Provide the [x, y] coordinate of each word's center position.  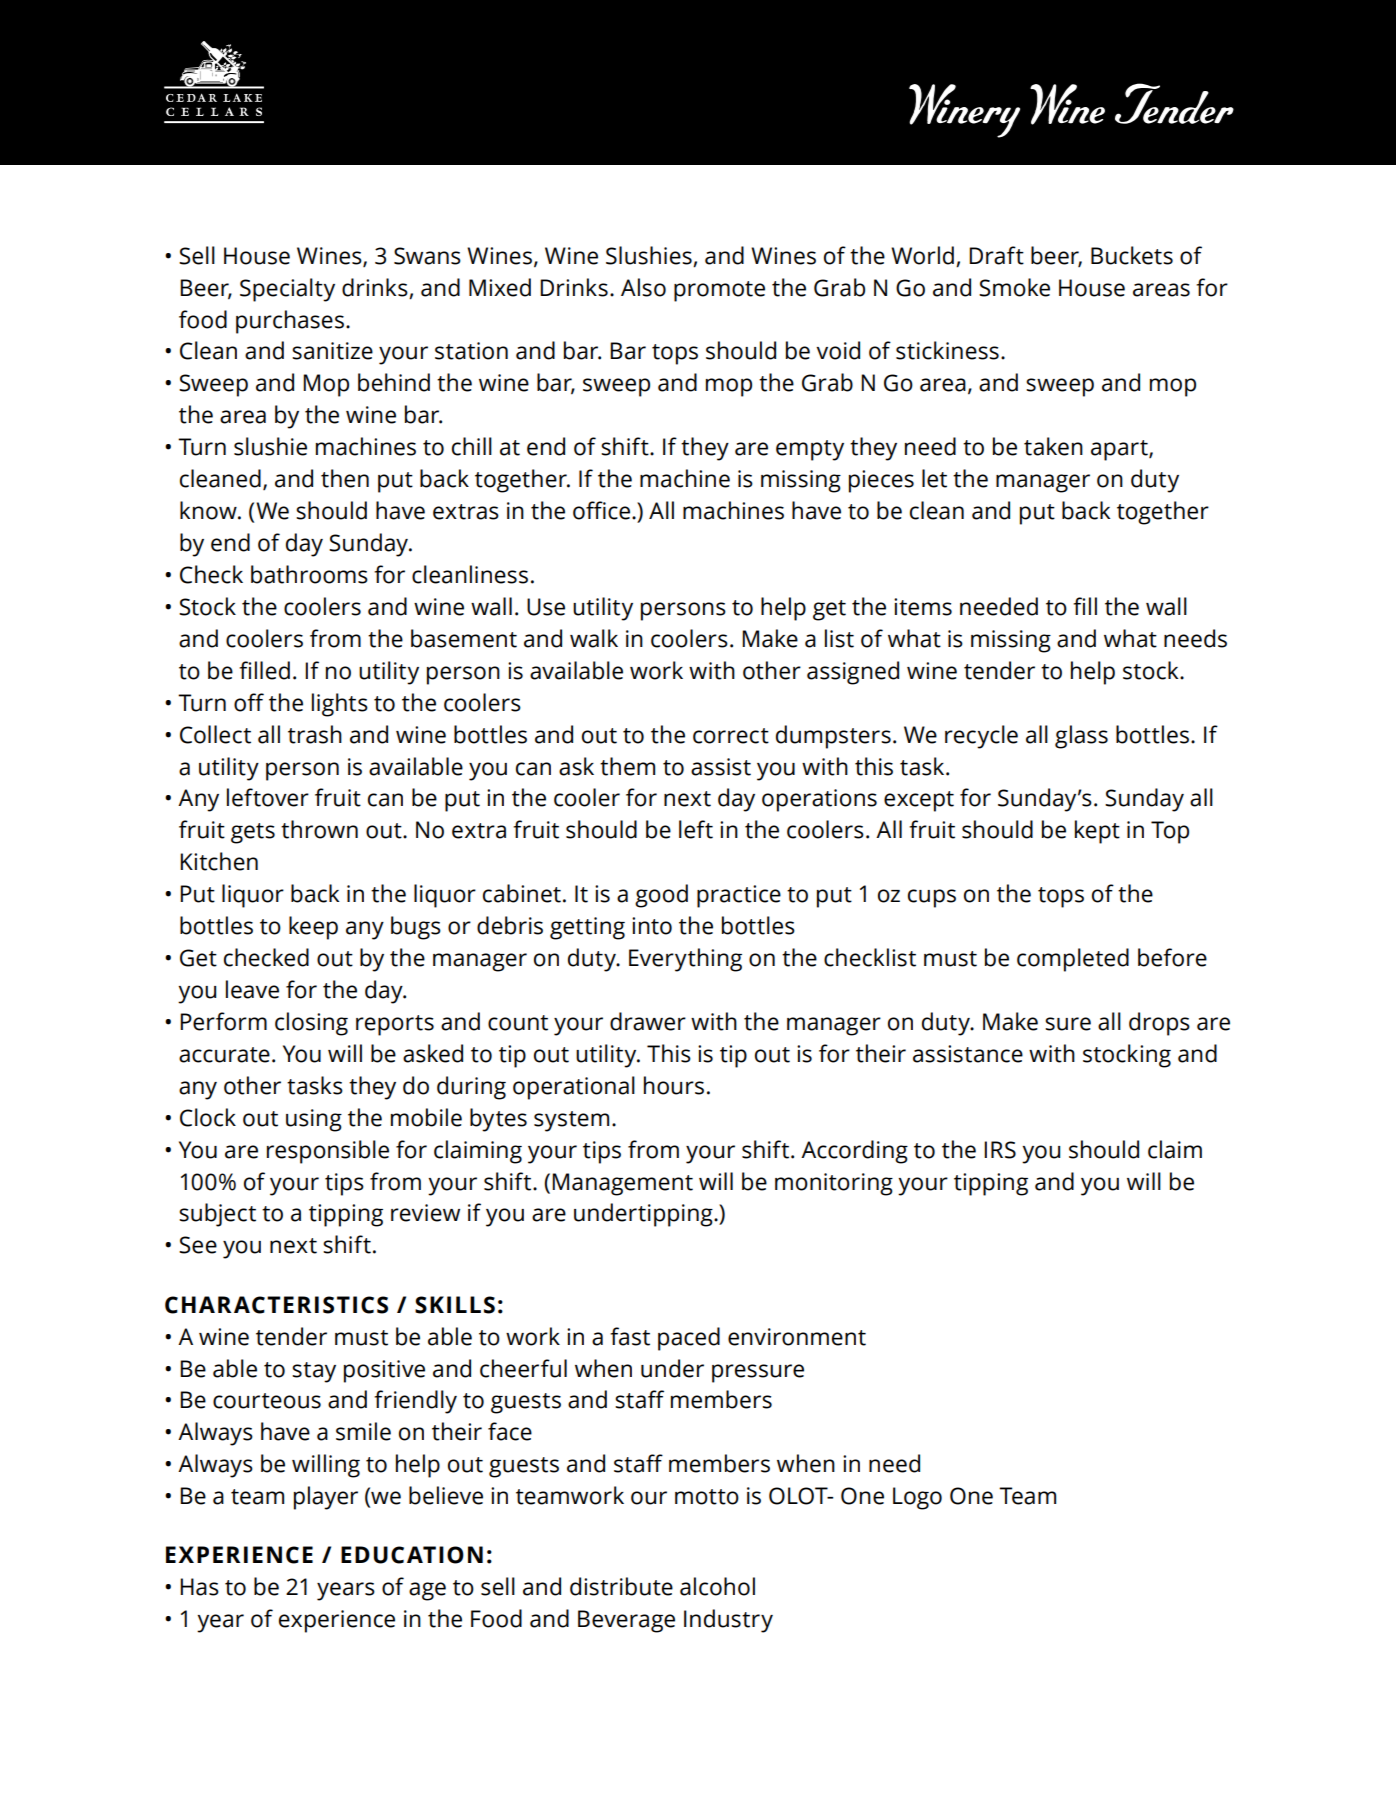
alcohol [717, 1586]
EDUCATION [412, 1555]
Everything [685, 960]
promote [719, 291]
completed [1073, 960]
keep [313, 928]
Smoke [1014, 287]
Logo [917, 1498]
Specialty [287, 290]
